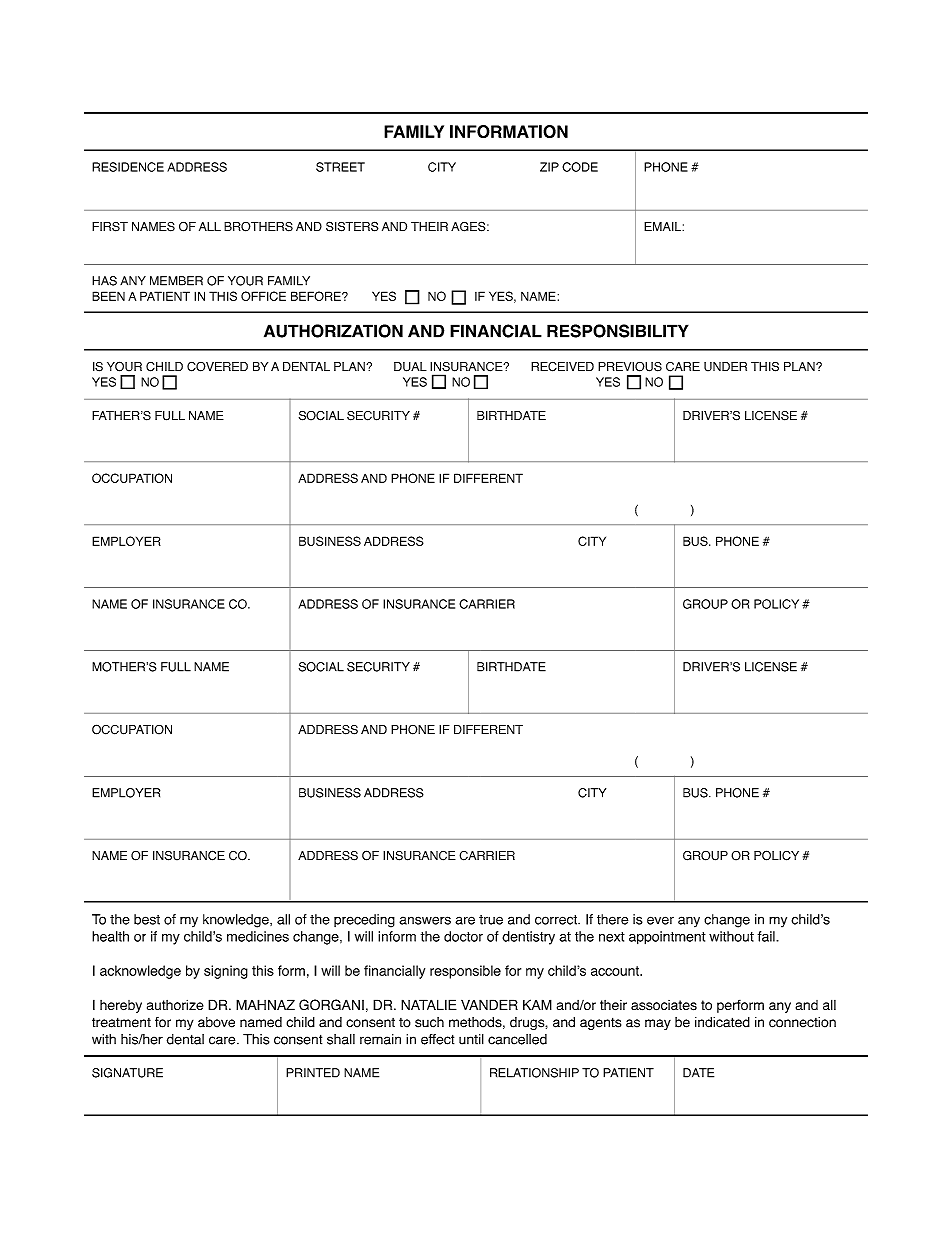  What do you see at coordinates (663, 226) in the document?
I see `EMAIL` at bounding box center [663, 226].
